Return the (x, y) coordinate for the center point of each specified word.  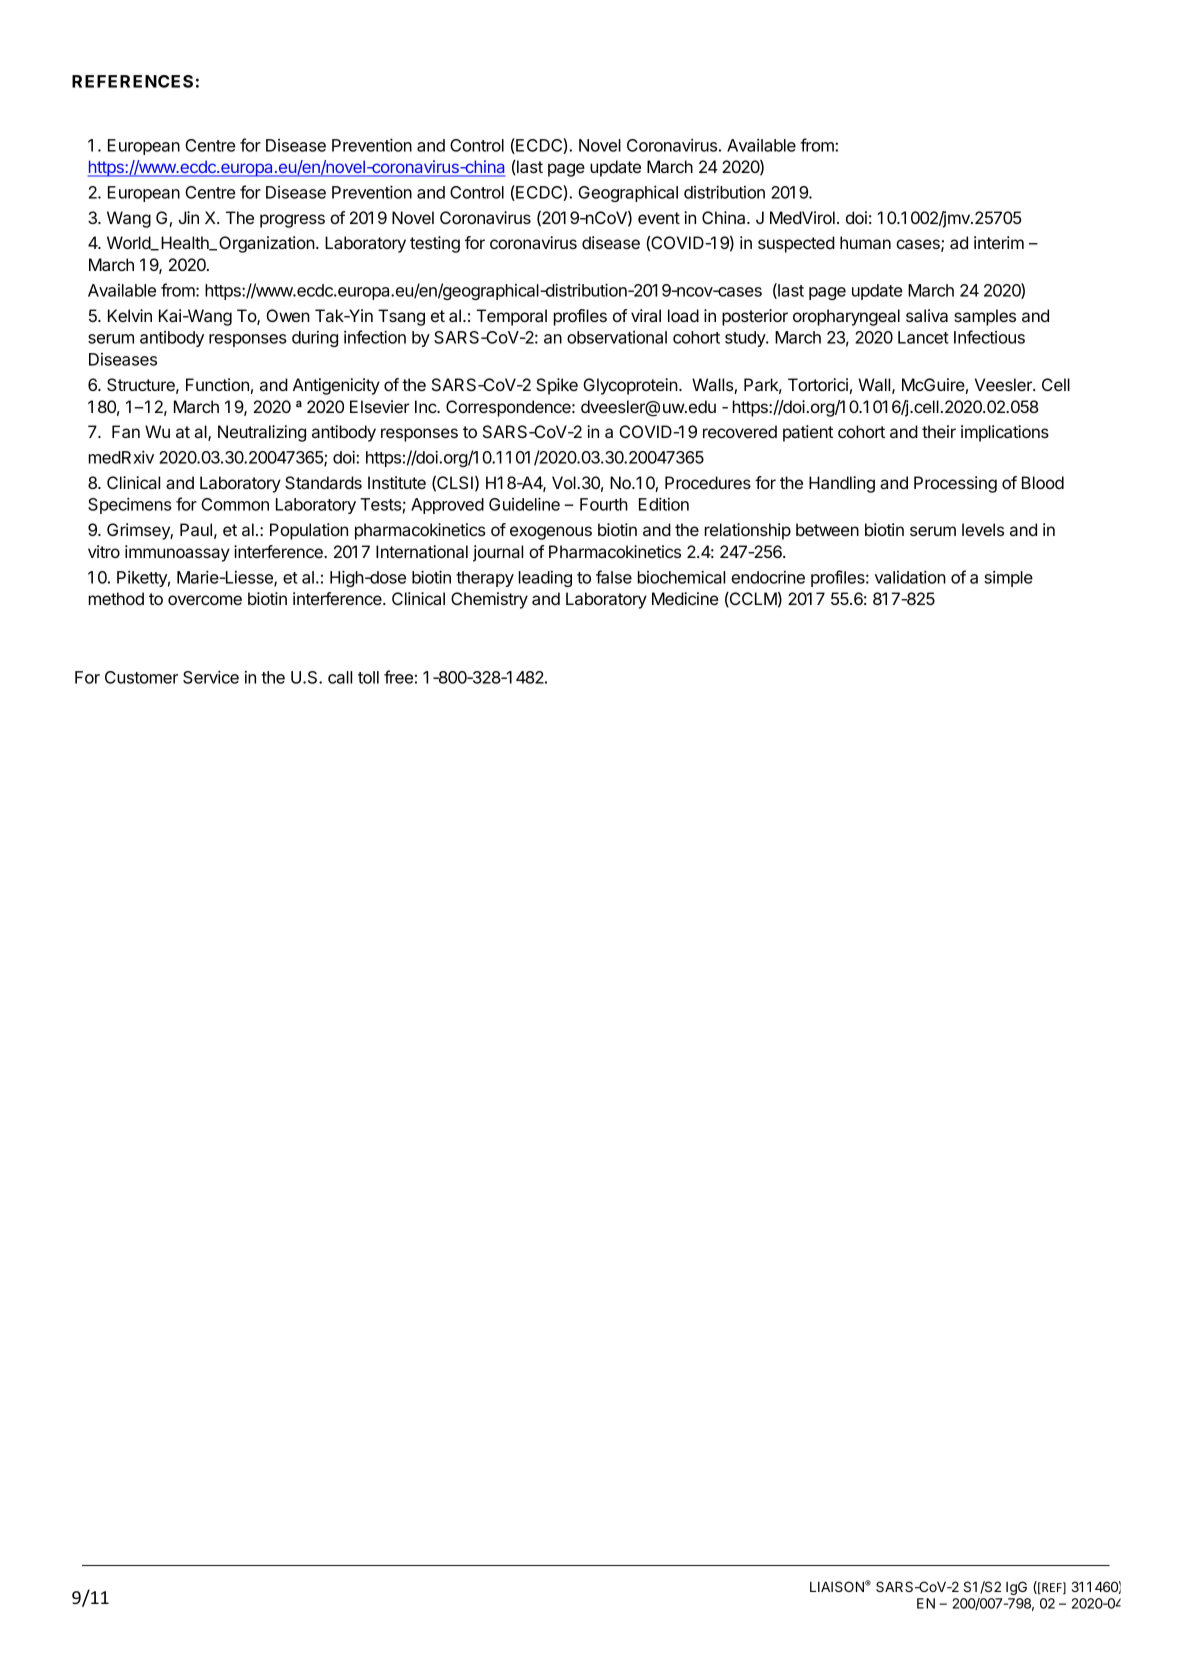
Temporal (512, 317)
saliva (927, 315)
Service (211, 677)
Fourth (604, 504)
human (865, 242)
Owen (288, 315)
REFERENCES (132, 81)
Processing (955, 484)
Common (235, 504)
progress (292, 221)
